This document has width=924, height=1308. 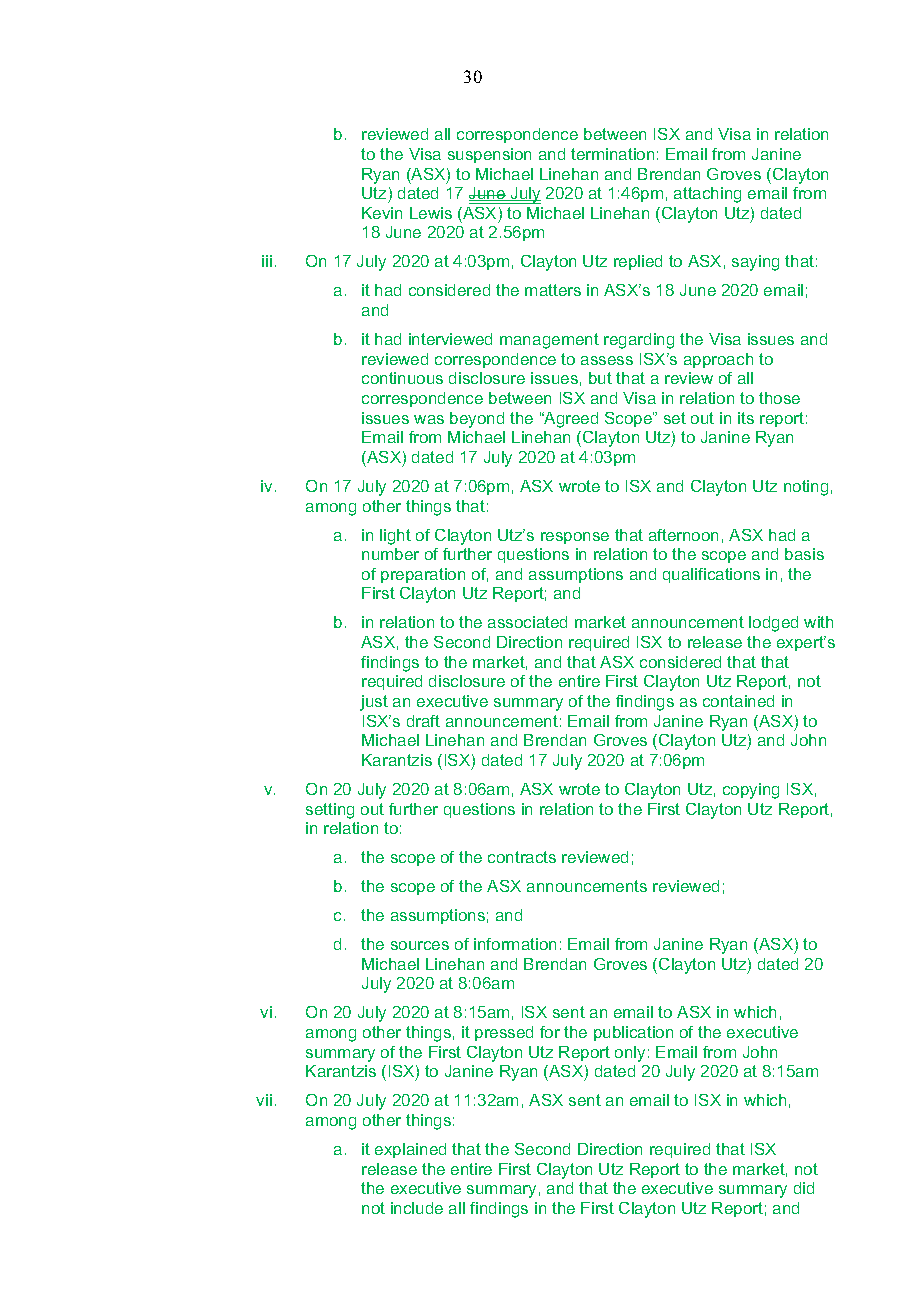 What do you see at coordinates (410, 1150) in the document?
I see `explained` at bounding box center [410, 1150].
